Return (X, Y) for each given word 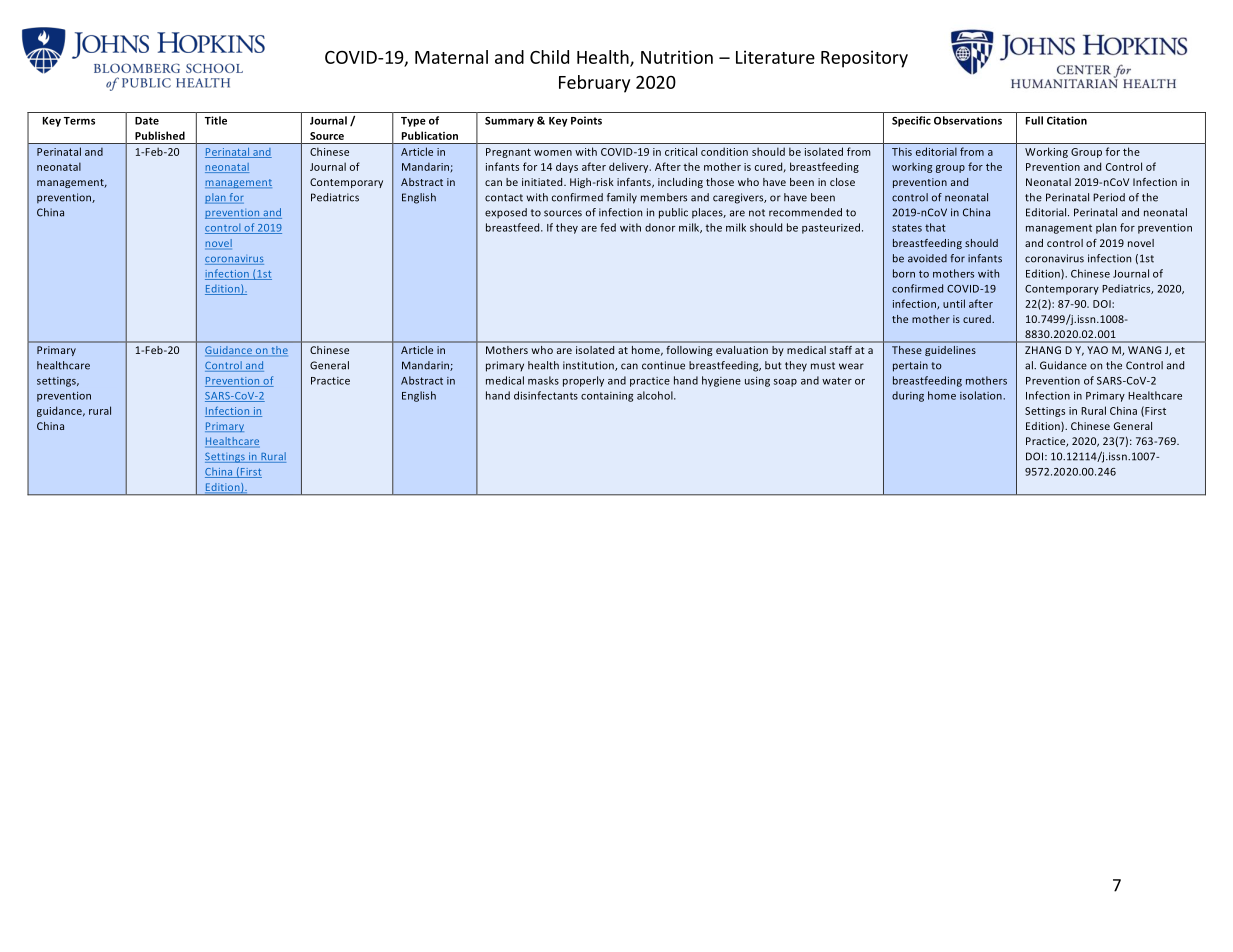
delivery (630, 167)
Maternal (451, 57)
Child (549, 57)
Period (1109, 197)
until (954, 303)
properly (583, 381)
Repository (864, 59)
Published (160, 135)
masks (543, 380)
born (904, 273)
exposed (506, 213)
